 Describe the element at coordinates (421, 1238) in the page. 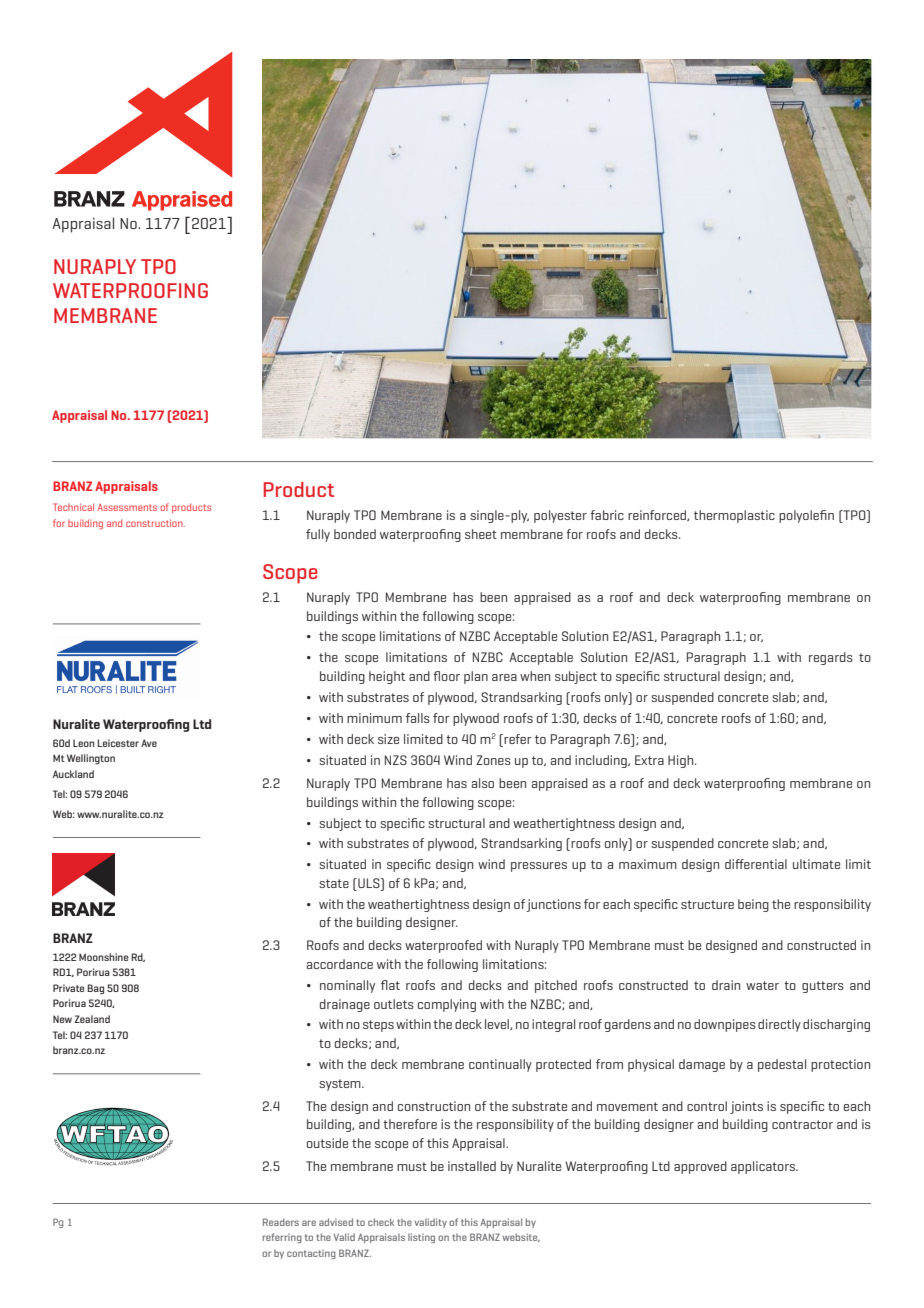

I see `listing` at that location.
